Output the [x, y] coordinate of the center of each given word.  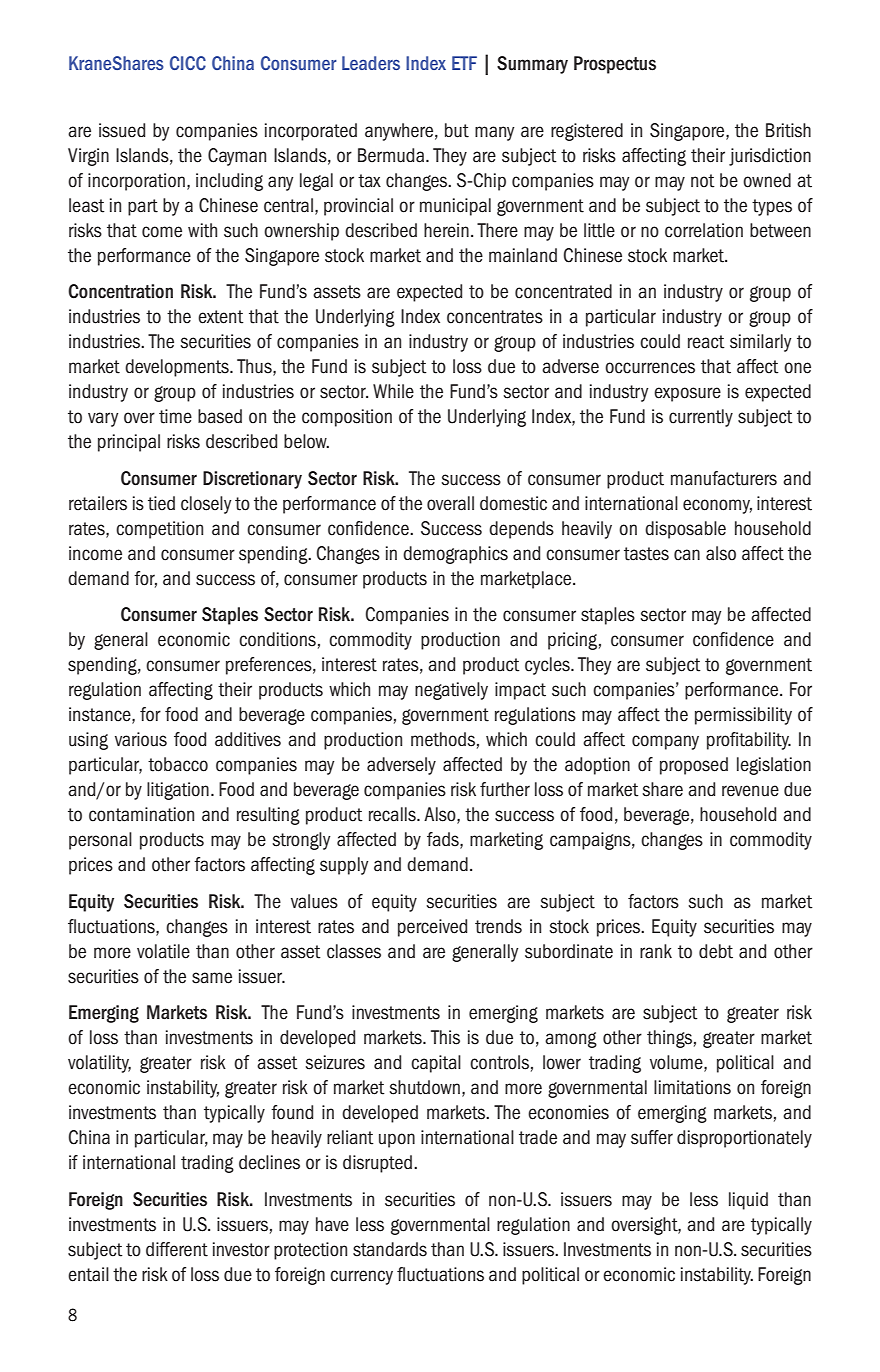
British [788, 130]
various [141, 739]
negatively [451, 691]
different [177, 1249]
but [457, 130]
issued [122, 130]
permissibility [743, 716]
